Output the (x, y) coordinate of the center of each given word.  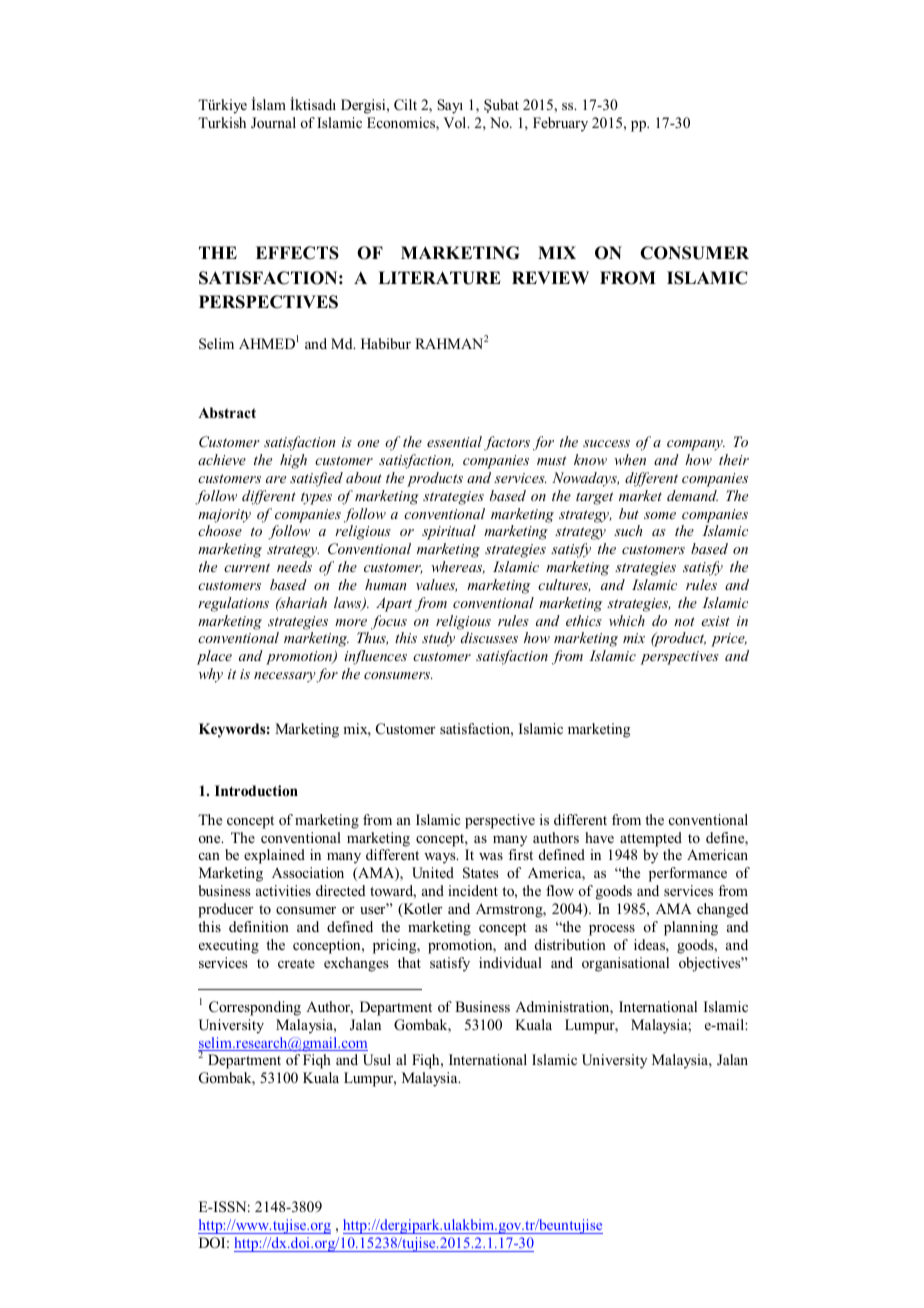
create (296, 963)
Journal (273, 123)
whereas (458, 567)
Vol (456, 122)
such (628, 530)
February (560, 124)
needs (294, 566)
